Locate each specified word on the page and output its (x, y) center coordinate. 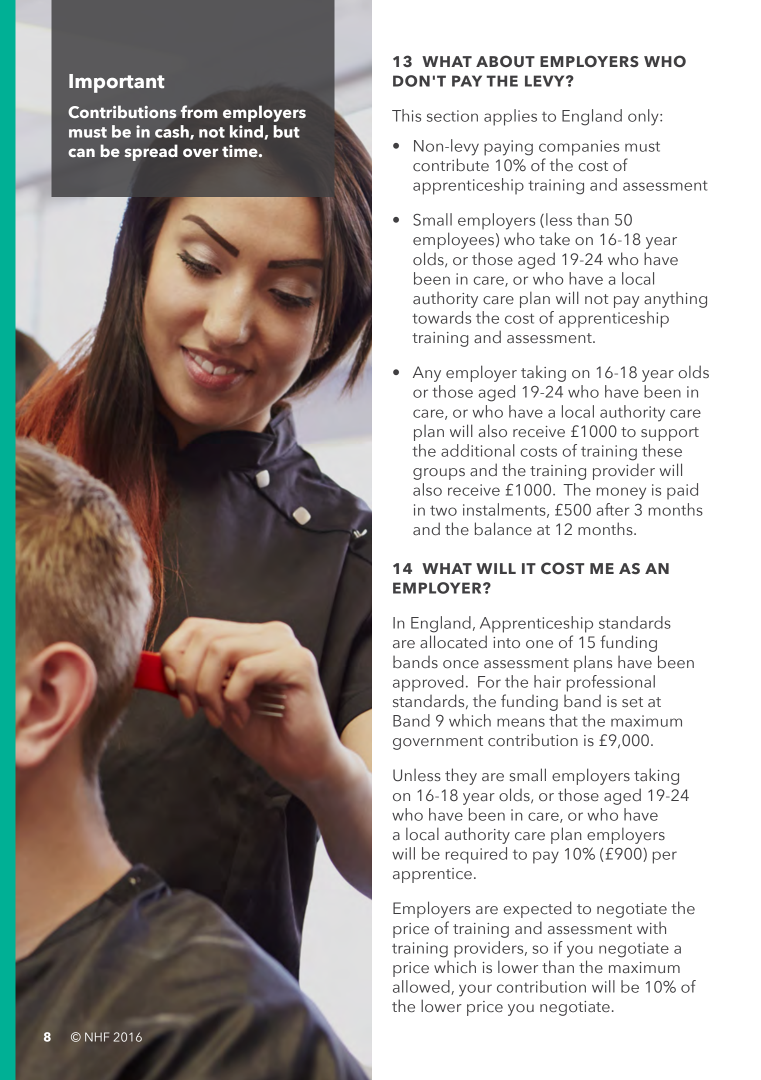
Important (117, 83)
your (475, 990)
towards (441, 317)
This (406, 115)
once (461, 664)
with (651, 927)
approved (428, 683)
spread (151, 152)
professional (611, 683)
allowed (422, 987)
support (670, 434)
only (644, 117)
